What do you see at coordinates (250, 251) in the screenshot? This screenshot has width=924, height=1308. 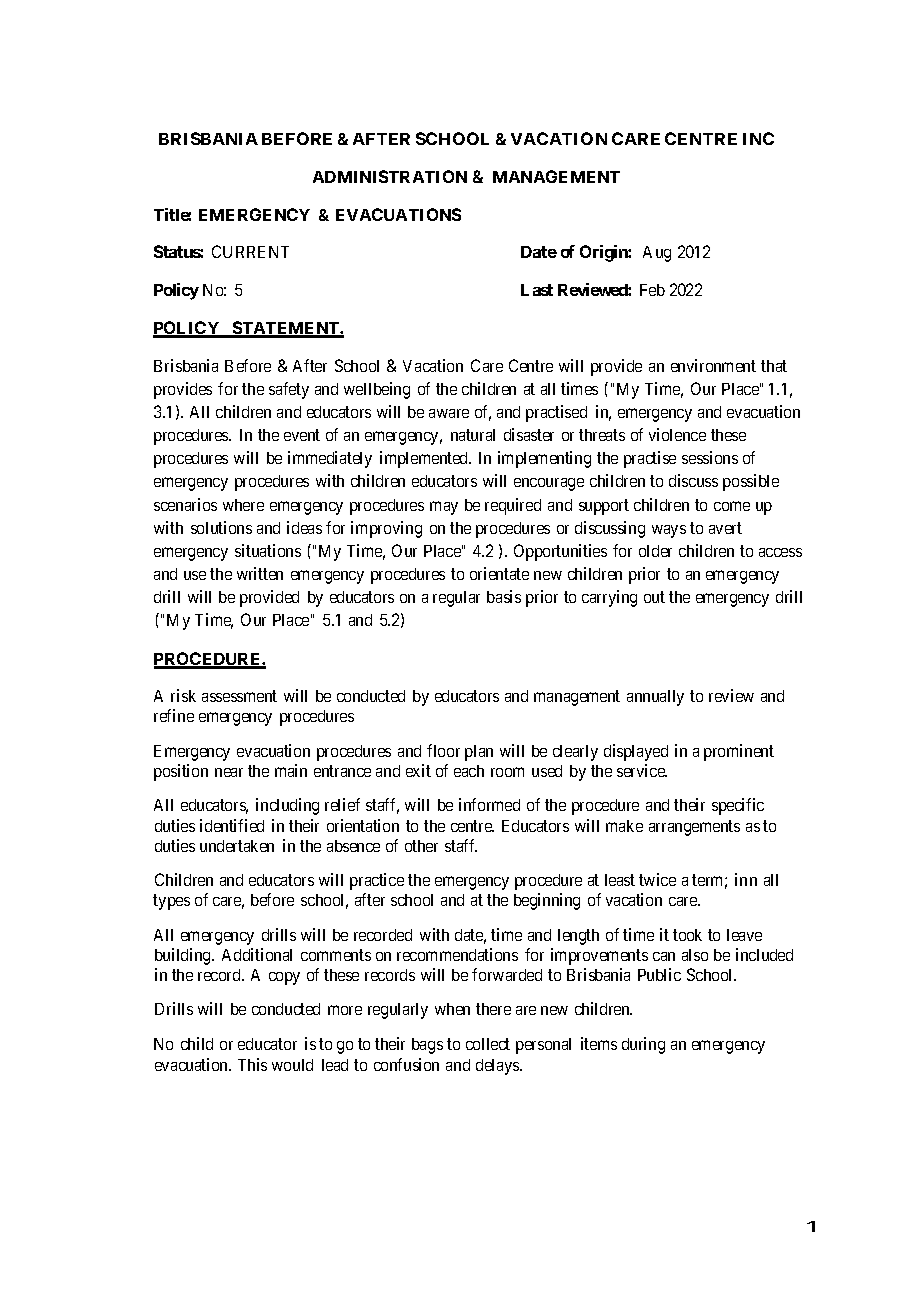 I see `CURRENT` at bounding box center [250, 251].
